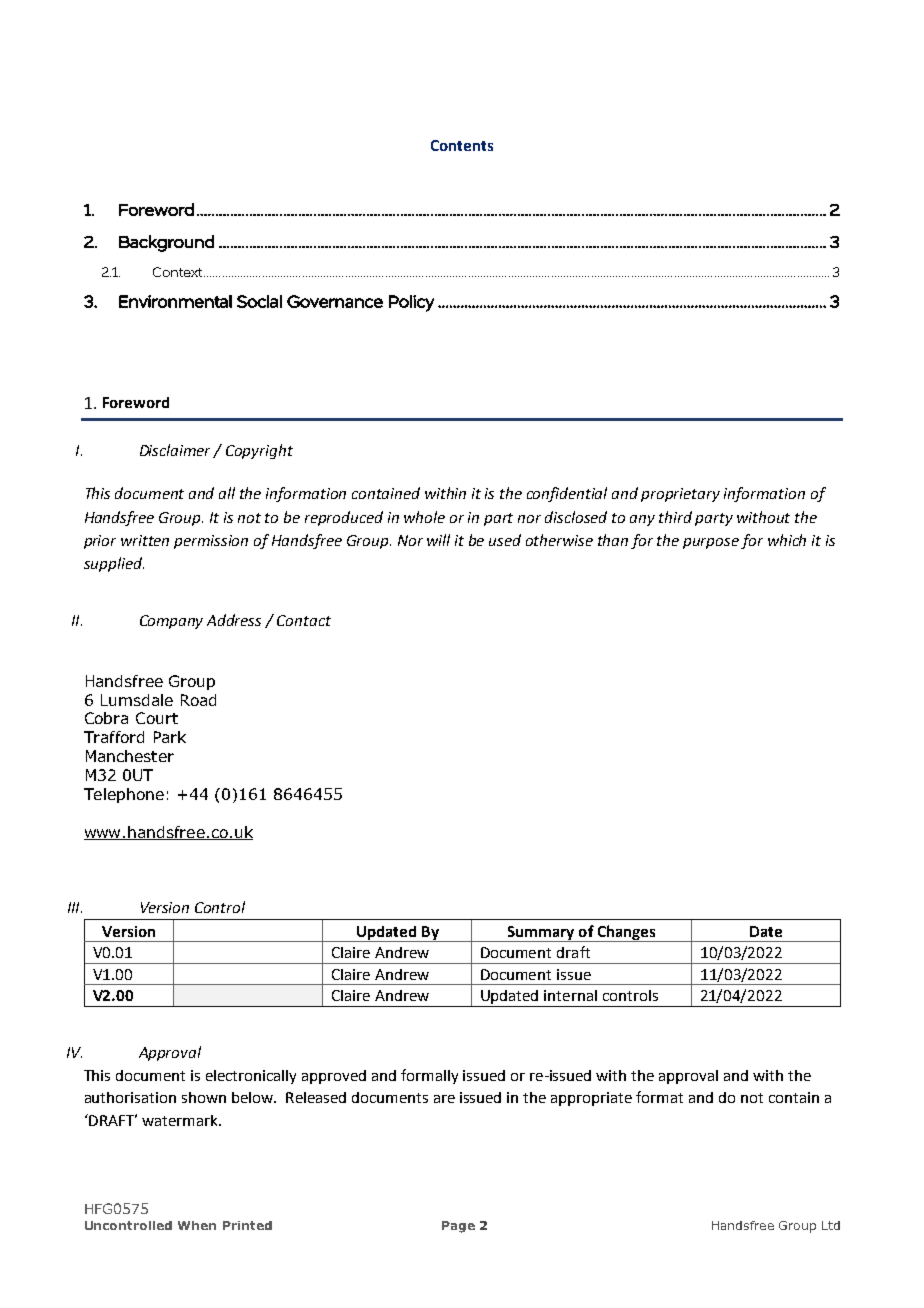  I want to click on Contact, so click(304, 620).
